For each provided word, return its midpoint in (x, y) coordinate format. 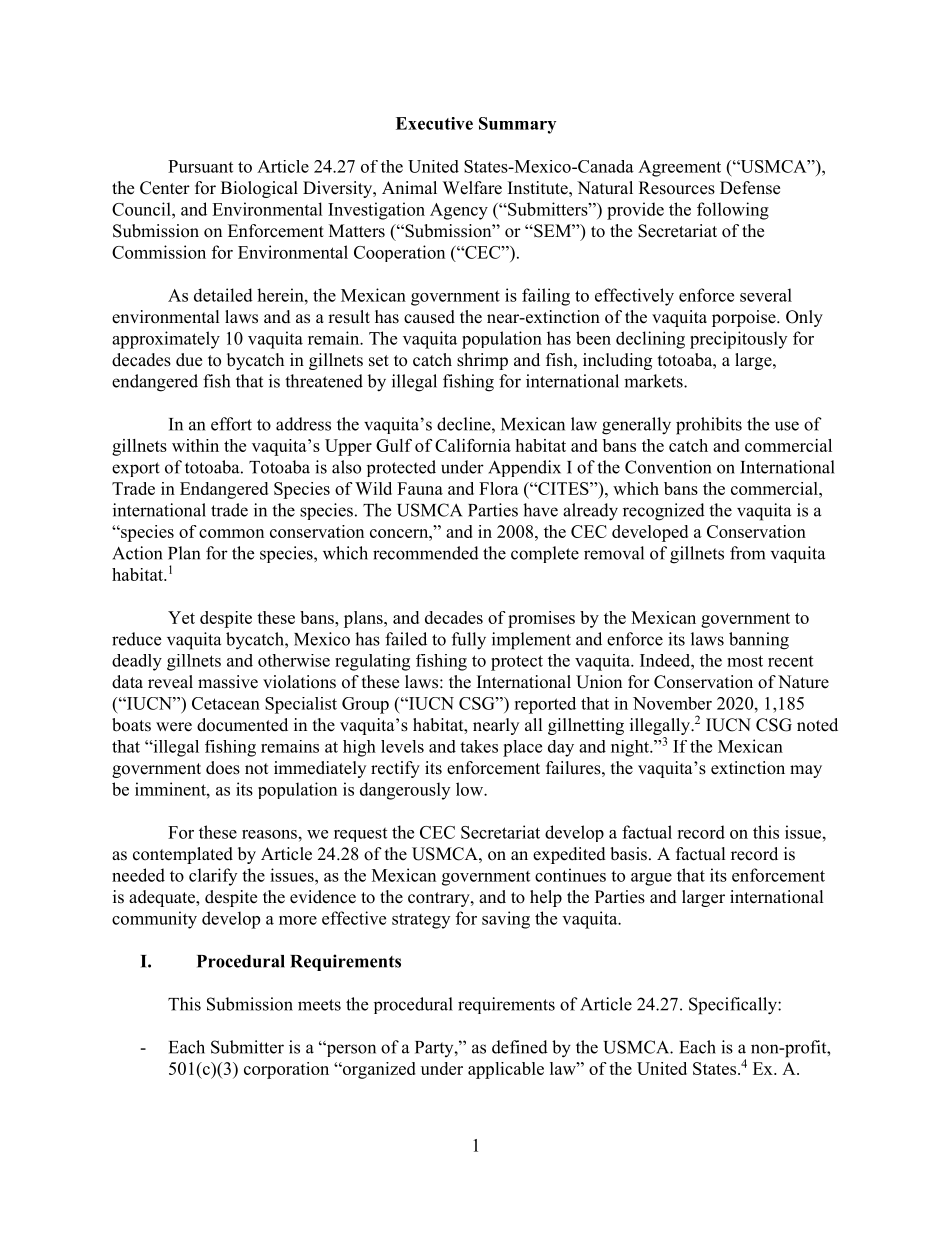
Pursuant (200, 166)
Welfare (472, 188)
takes (479, 746)
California (473, 445)
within (195, 445)
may (806, 771)
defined (520, 1047)
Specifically (734, 1006)
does (223, 768)
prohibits (709, 426)
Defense (750, 188)
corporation (286, 1070)
